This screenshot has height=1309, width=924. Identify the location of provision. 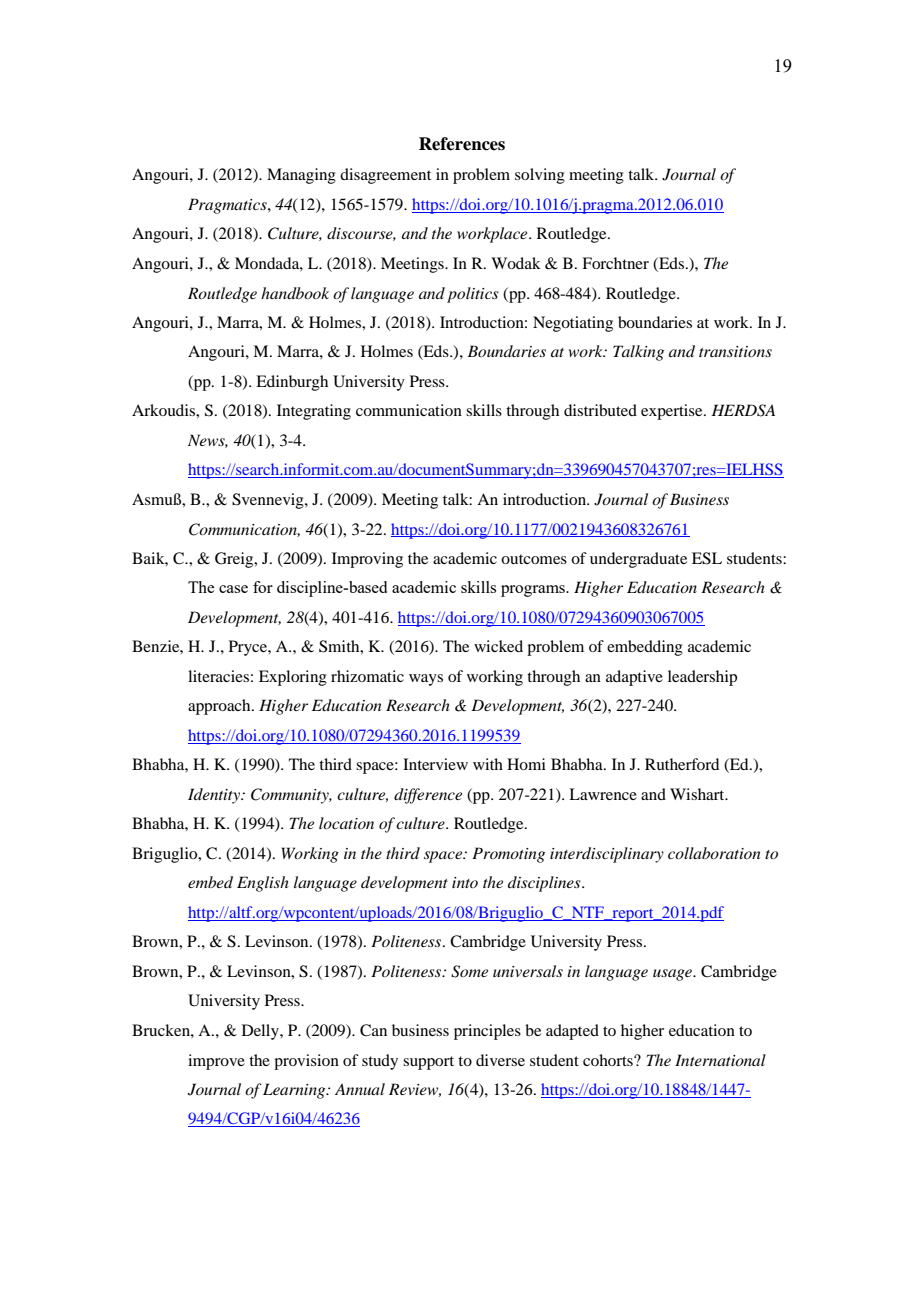
(306, 1062).
